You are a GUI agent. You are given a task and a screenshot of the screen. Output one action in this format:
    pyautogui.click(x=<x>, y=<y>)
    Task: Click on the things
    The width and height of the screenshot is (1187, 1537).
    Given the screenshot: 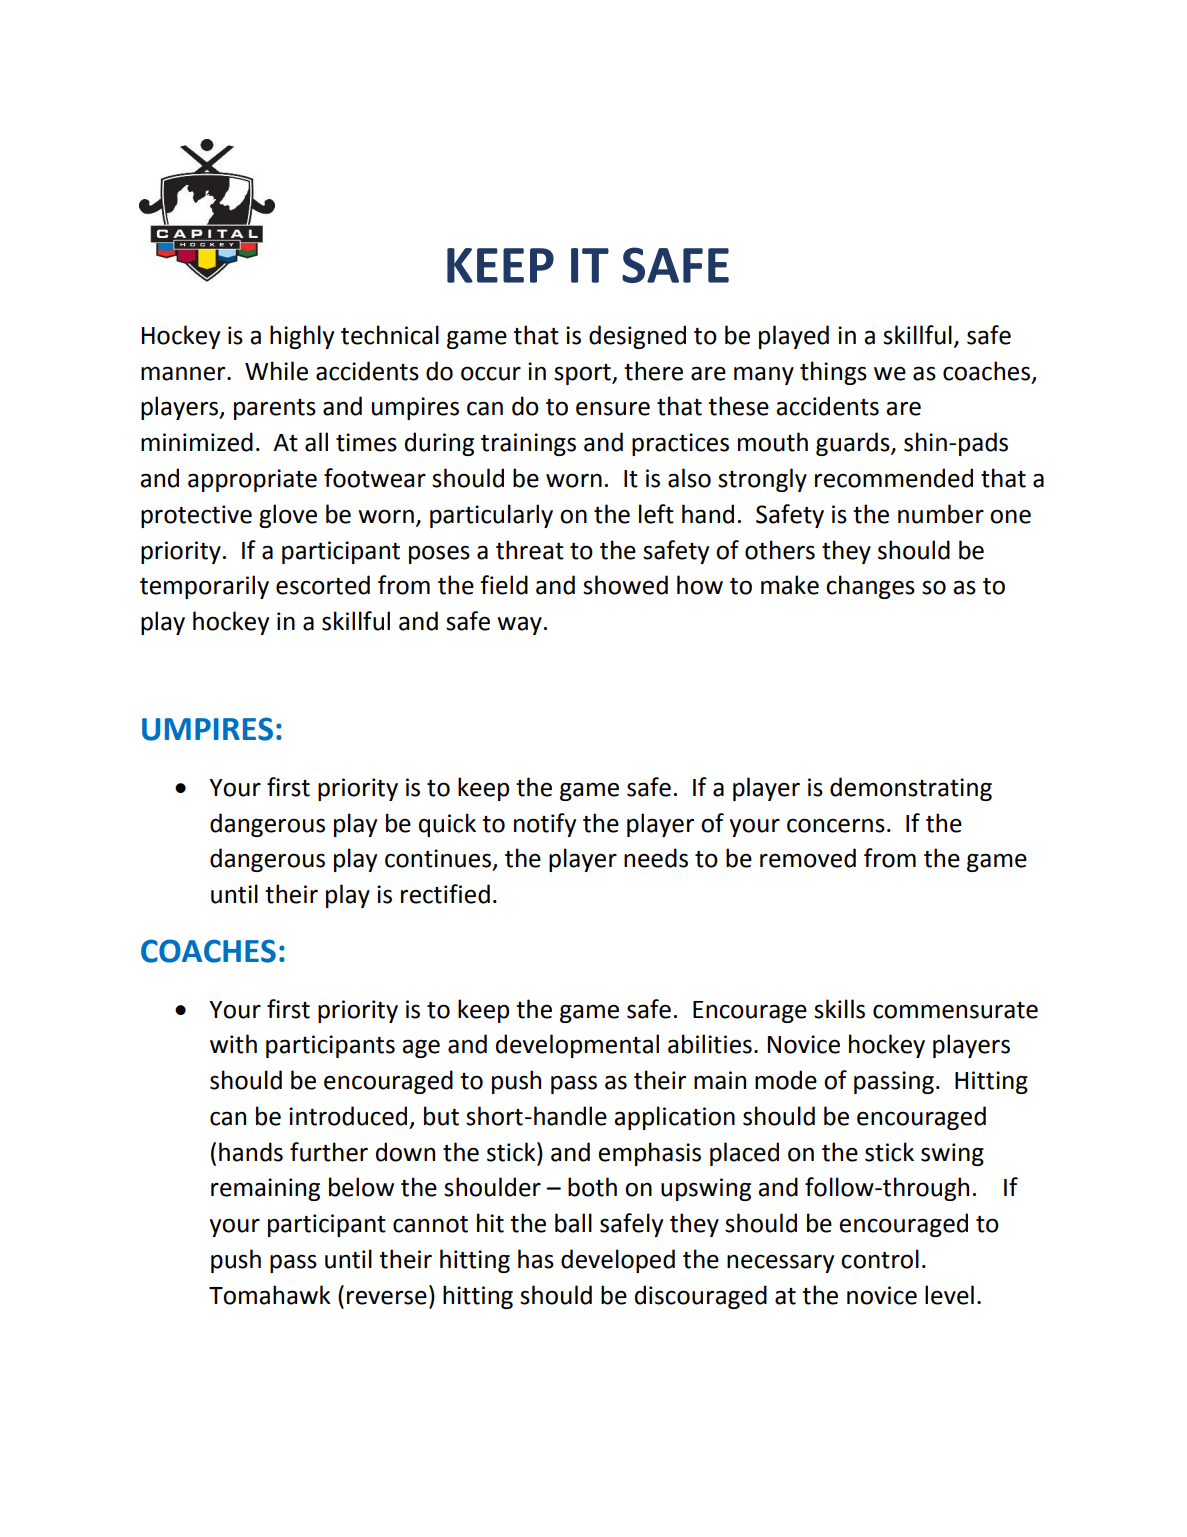 What is the action you would take?
    pyautogui.click(x=833, y=373)
